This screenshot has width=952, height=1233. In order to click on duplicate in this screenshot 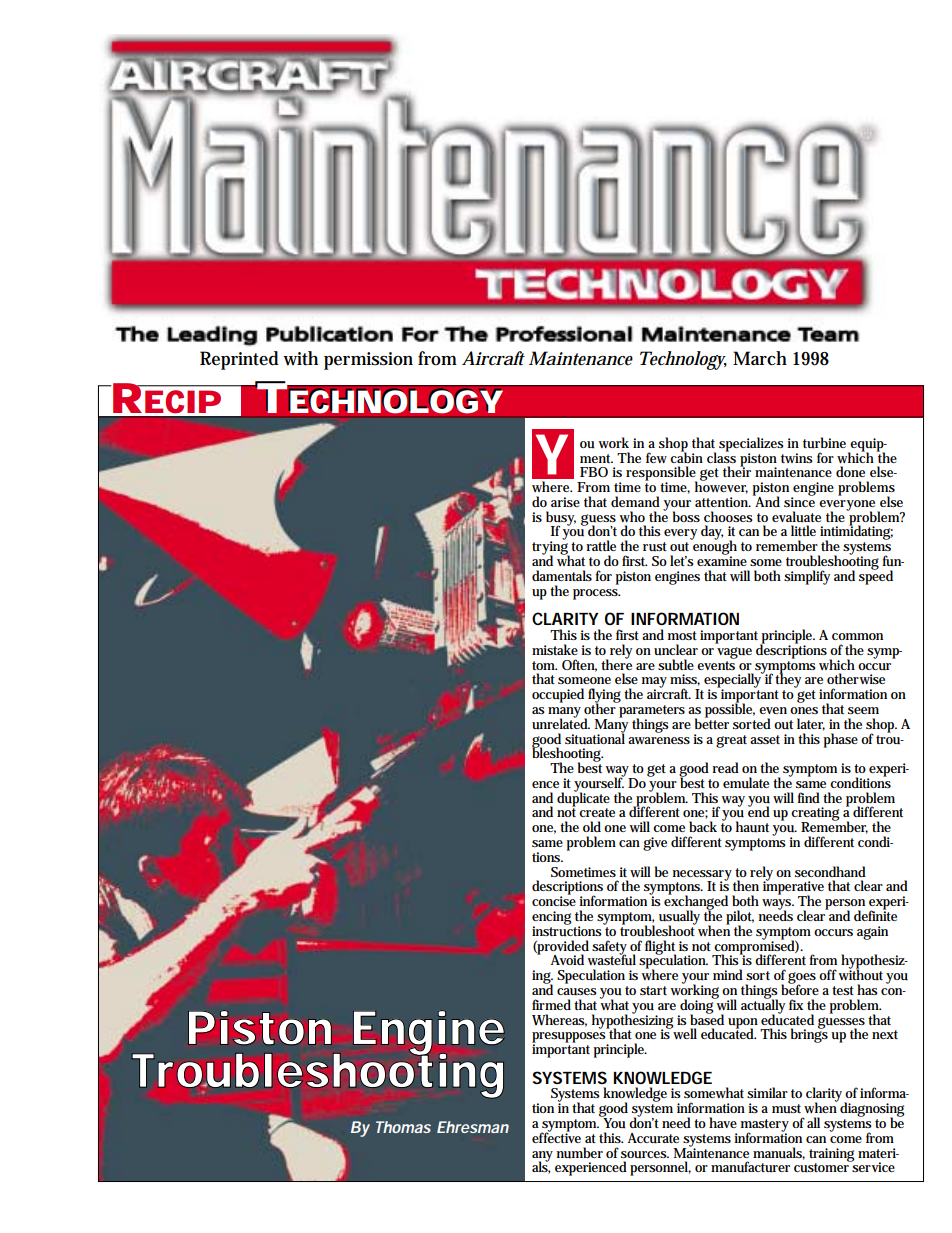, I will do `click(583, 799)`.
